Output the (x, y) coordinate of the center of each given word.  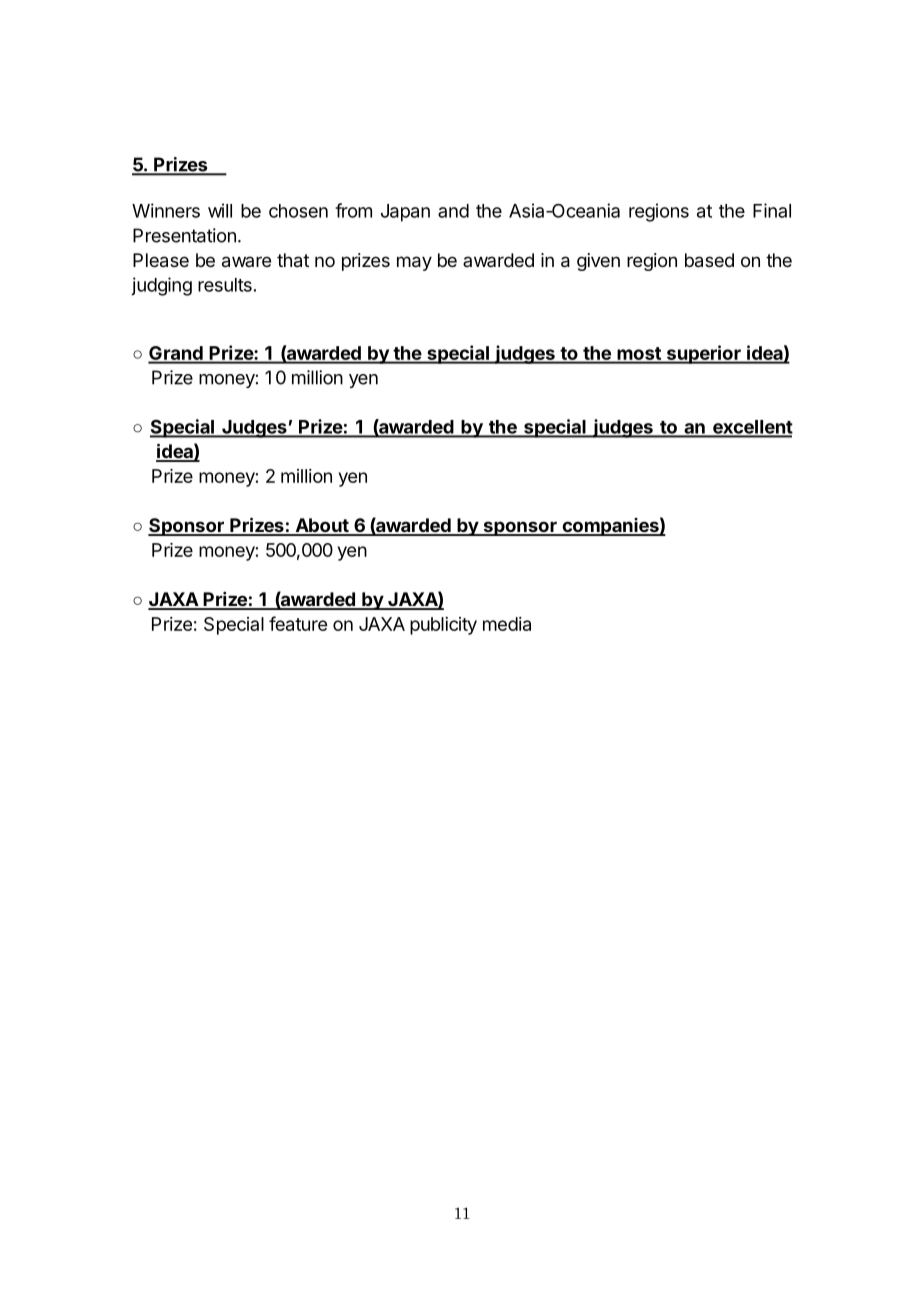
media (507, 624)
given (598, 262)
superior (703, 354)
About (322, 526)
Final (772, 210)
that (293, 260)
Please (161, 260)
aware (246, 262)
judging (161, 286)
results (225, 285)
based (709, 260)
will (220, 210)
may (414, 263)
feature (298, 623)
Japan (405, 213)
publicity (443, 626)
